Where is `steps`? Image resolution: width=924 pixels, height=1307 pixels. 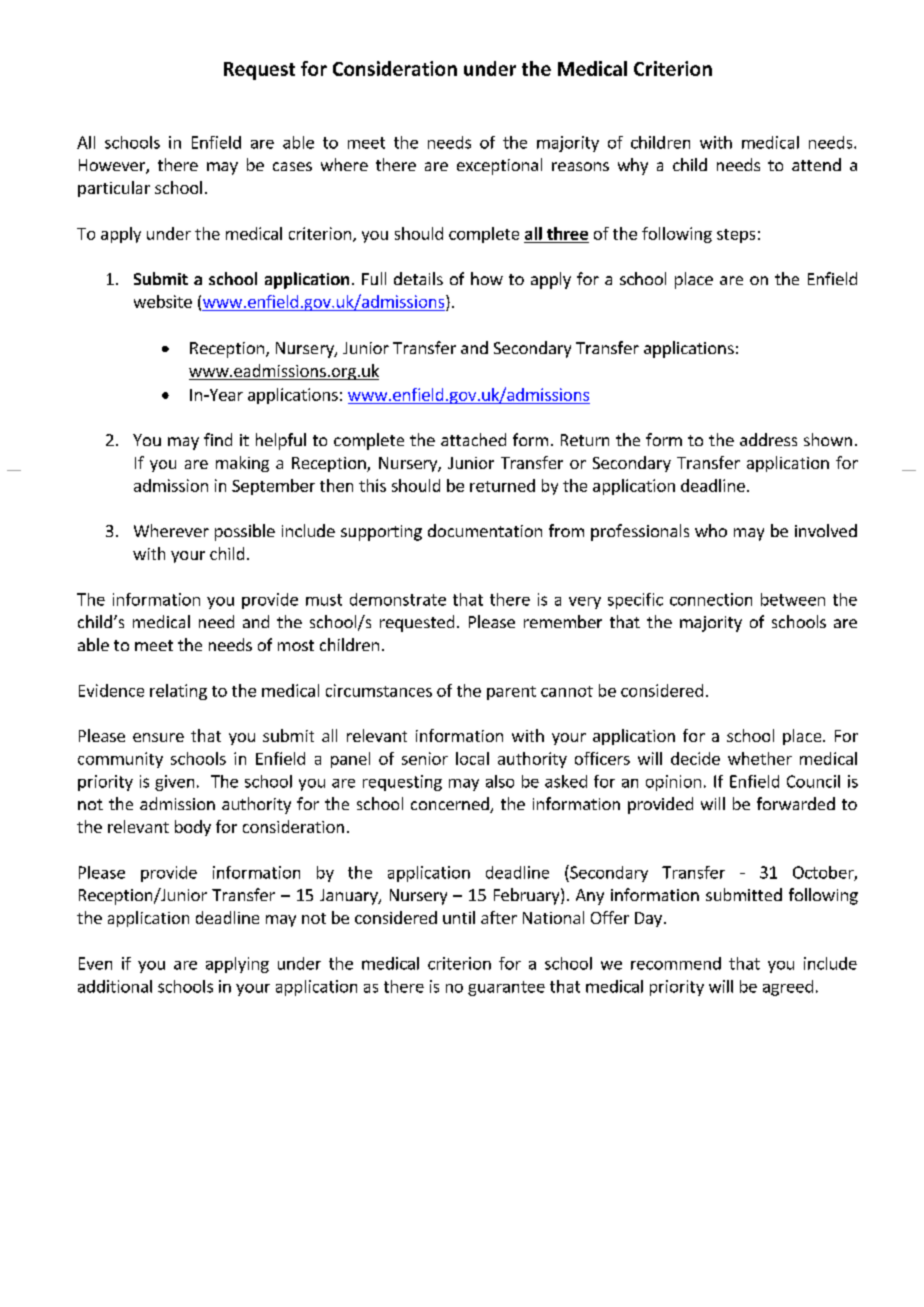 steps is located at coordinates (736, 236).
